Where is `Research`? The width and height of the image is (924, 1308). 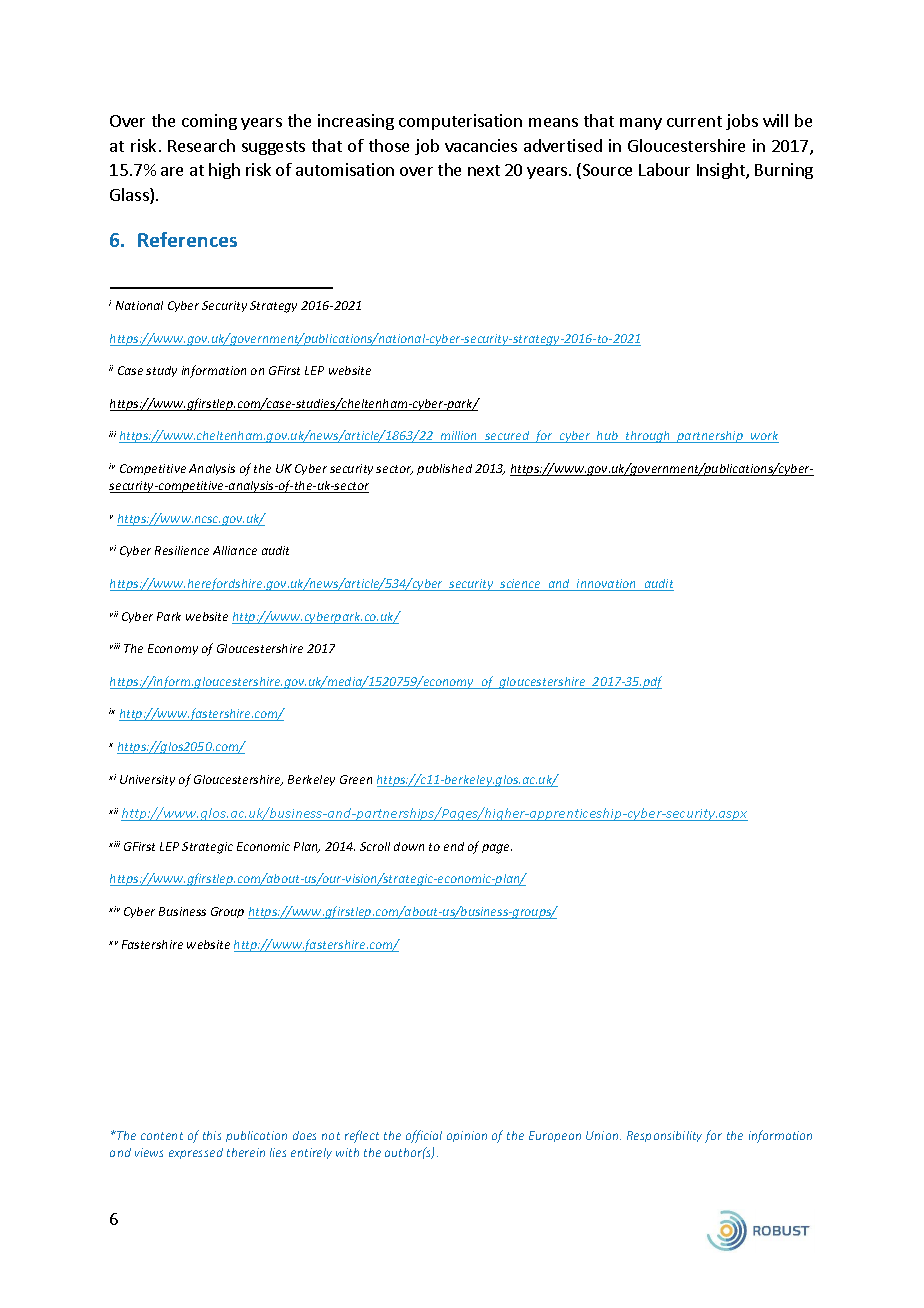
Research is located at coordinates (201, 145).
